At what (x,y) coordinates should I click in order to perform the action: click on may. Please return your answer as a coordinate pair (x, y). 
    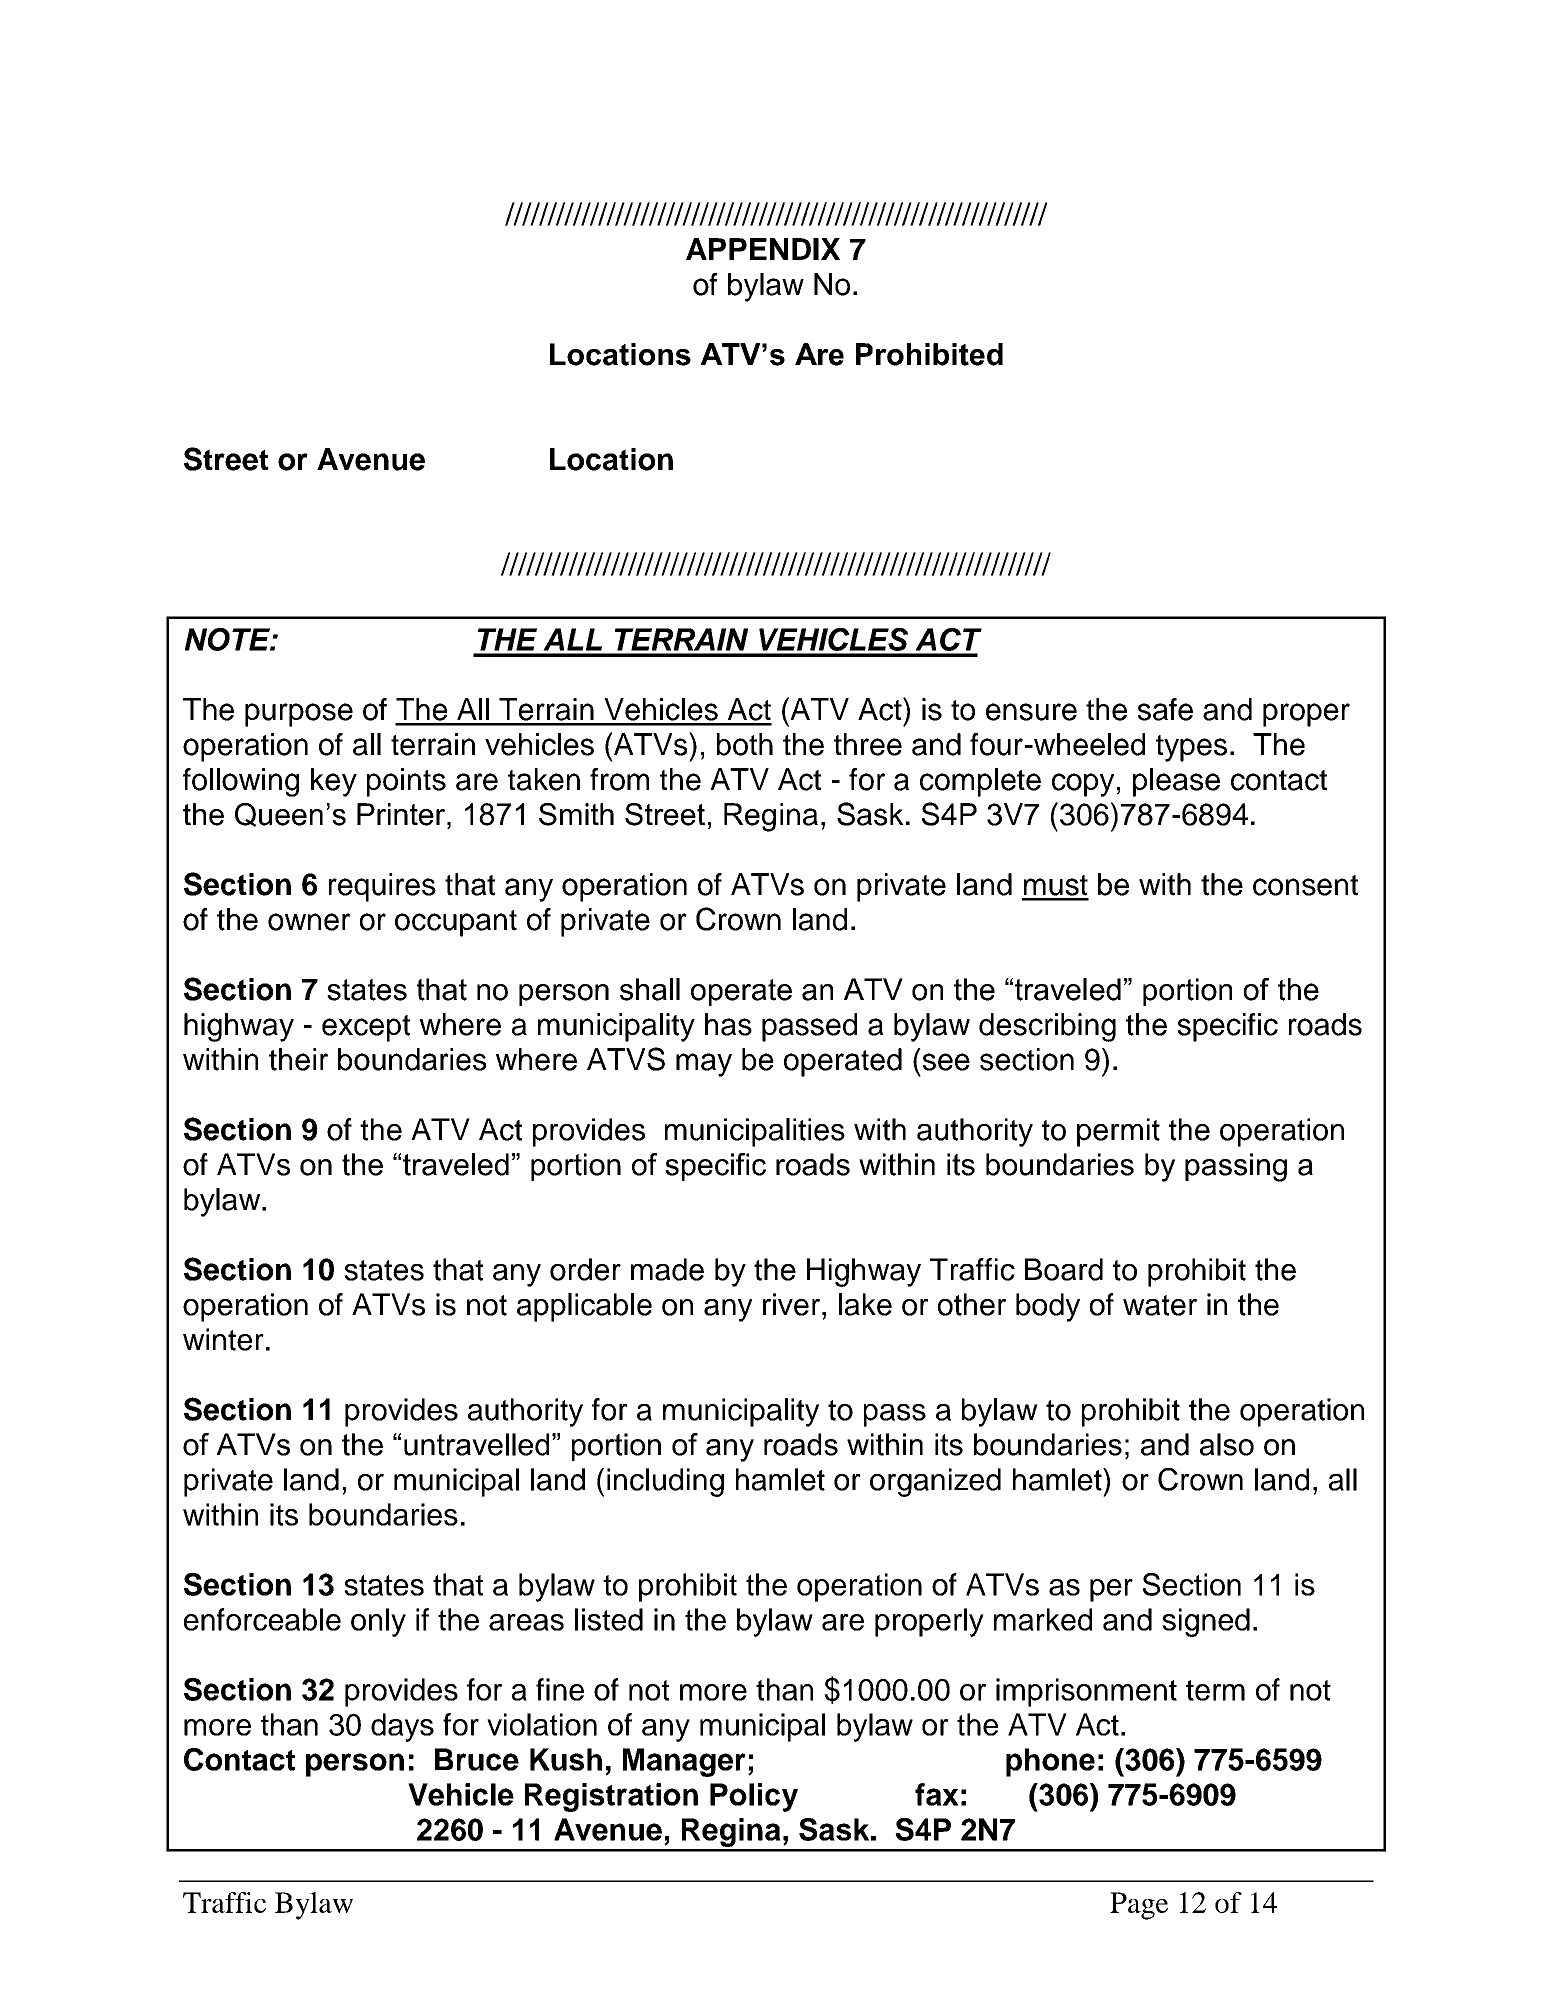
    Looking at the image, I should click on (704, 1065).
